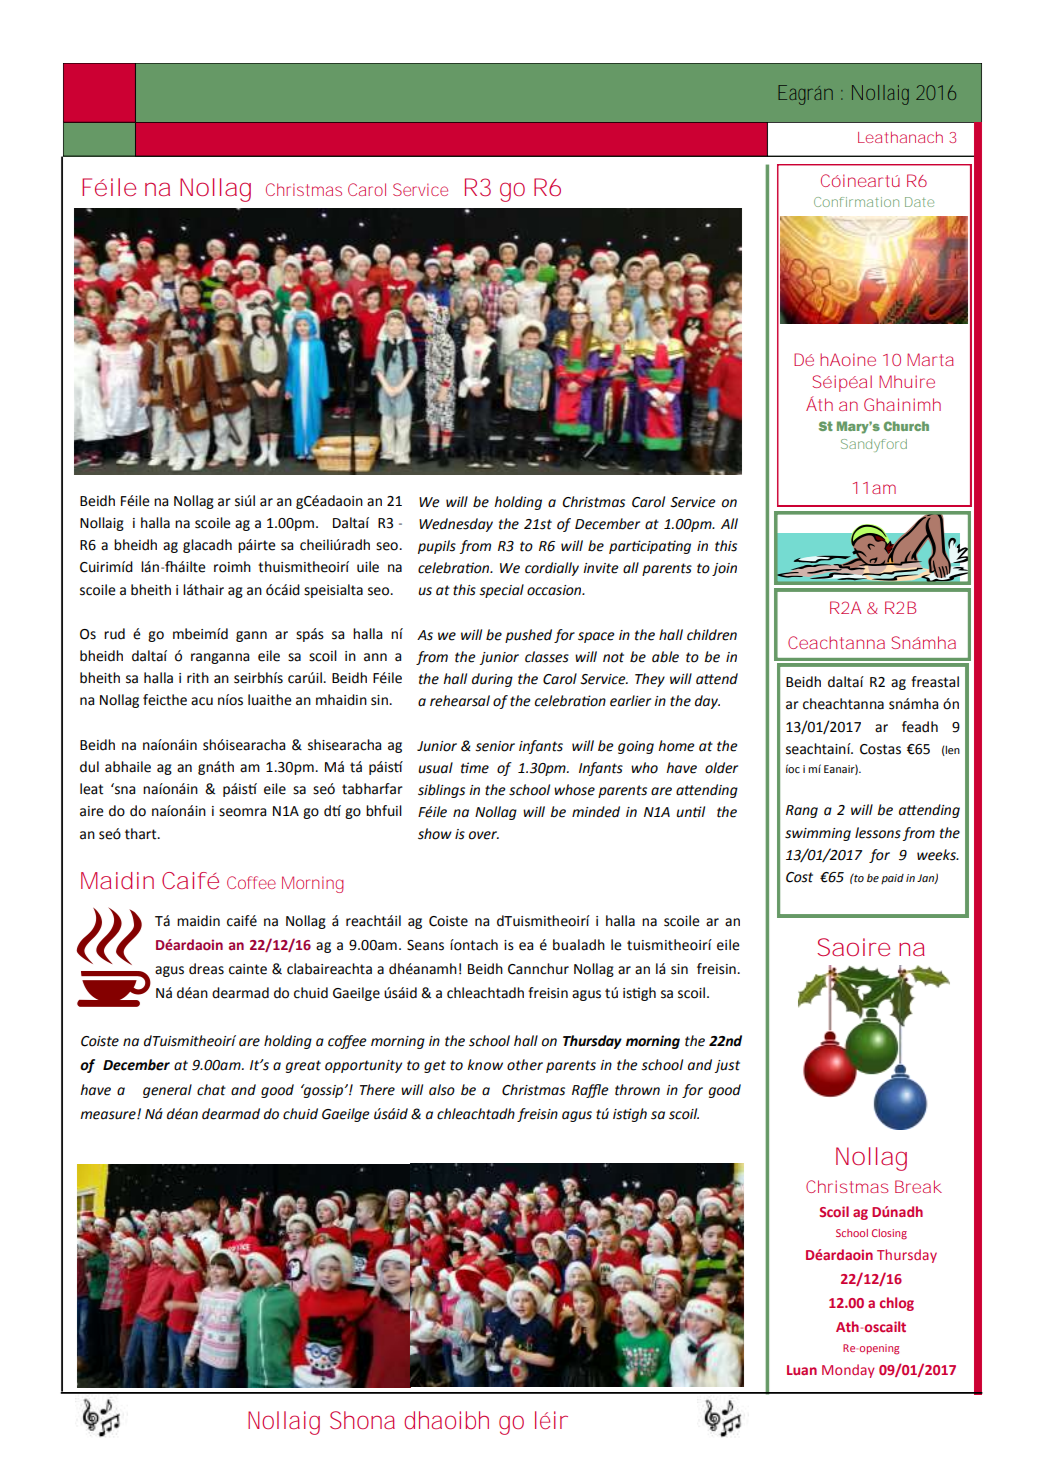  Describe the element at coordinates (109, 1115) in the image. I see `measure` at that location.
